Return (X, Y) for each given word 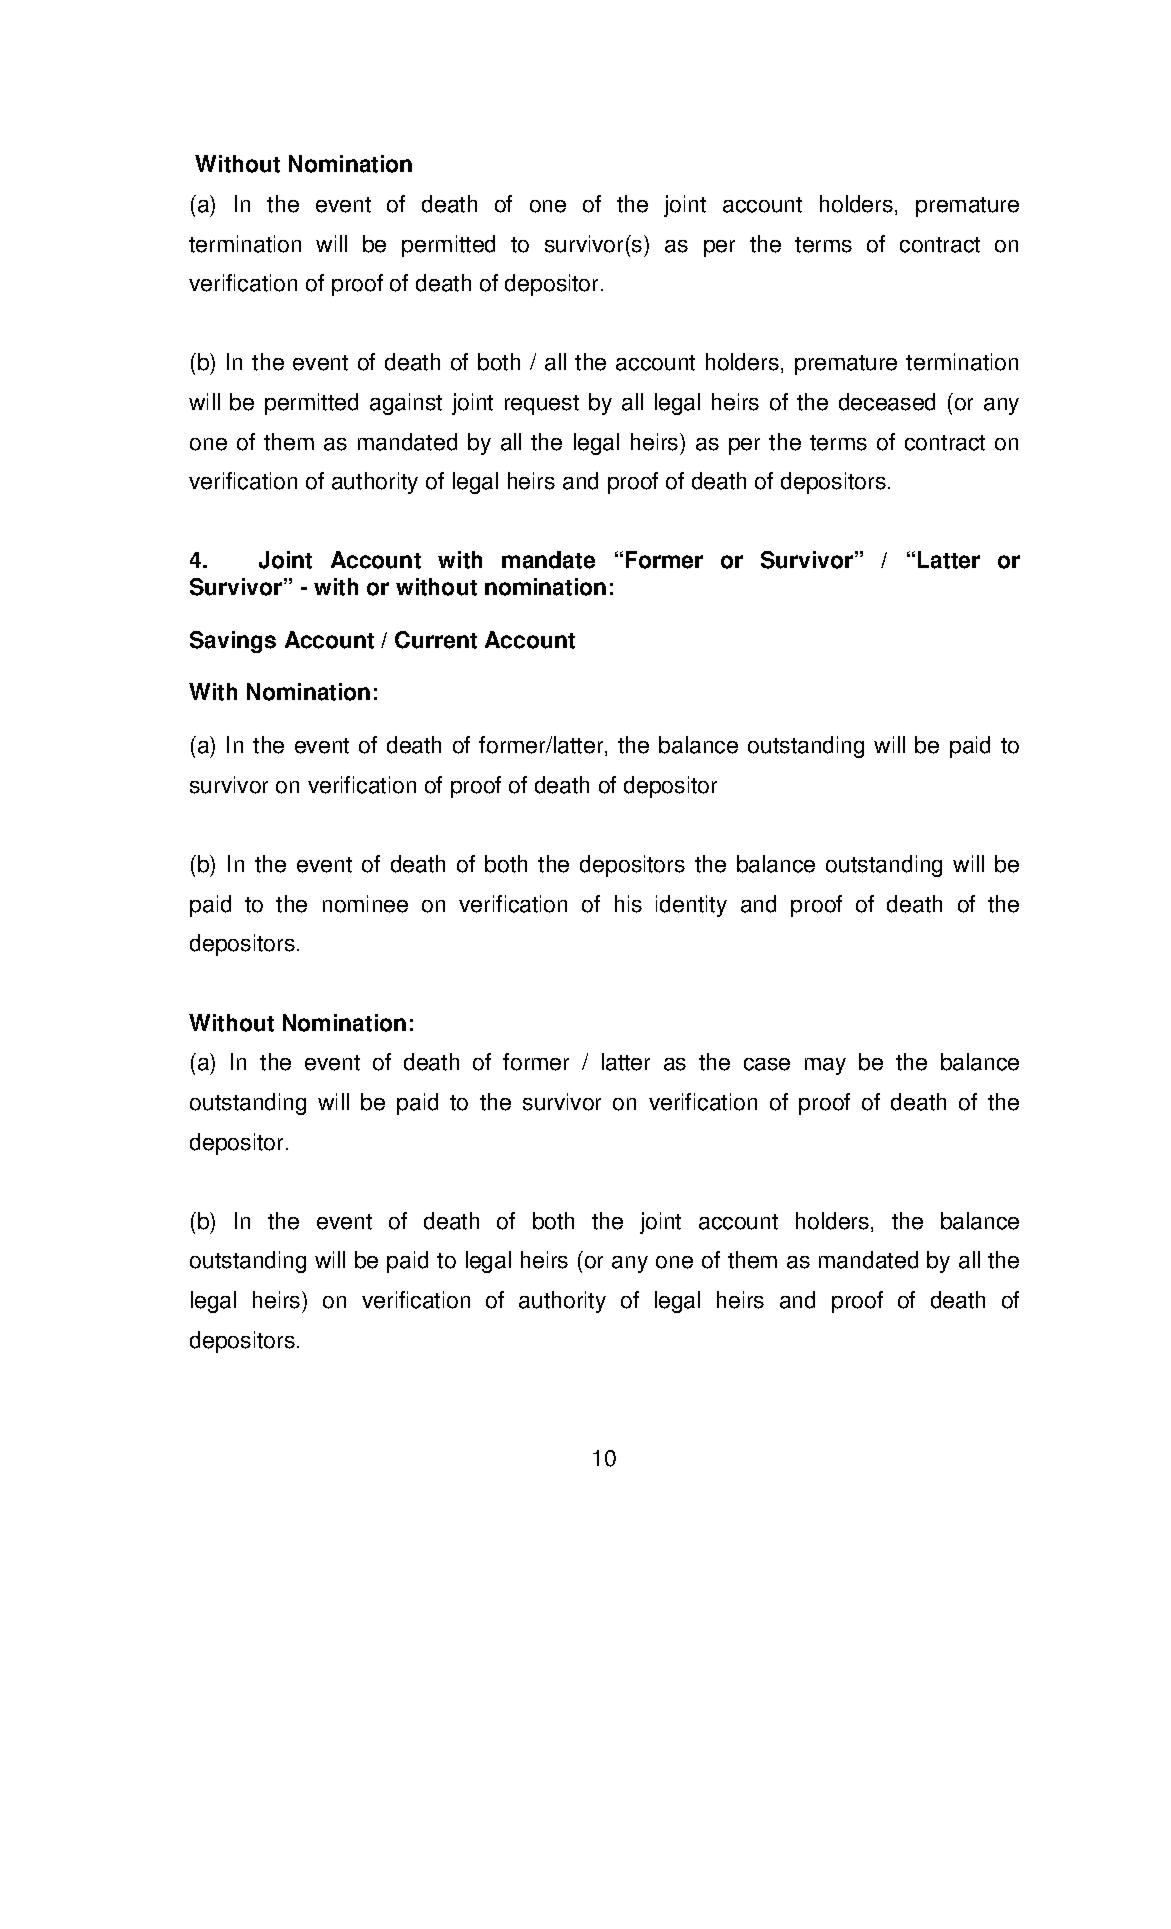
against (406, 404)
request (542, 405)
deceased (887, 402)
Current (436, 640)
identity (691, 906)
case (767, 1064)
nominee (365, 904)
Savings (233, 642)
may (825, 1066)
